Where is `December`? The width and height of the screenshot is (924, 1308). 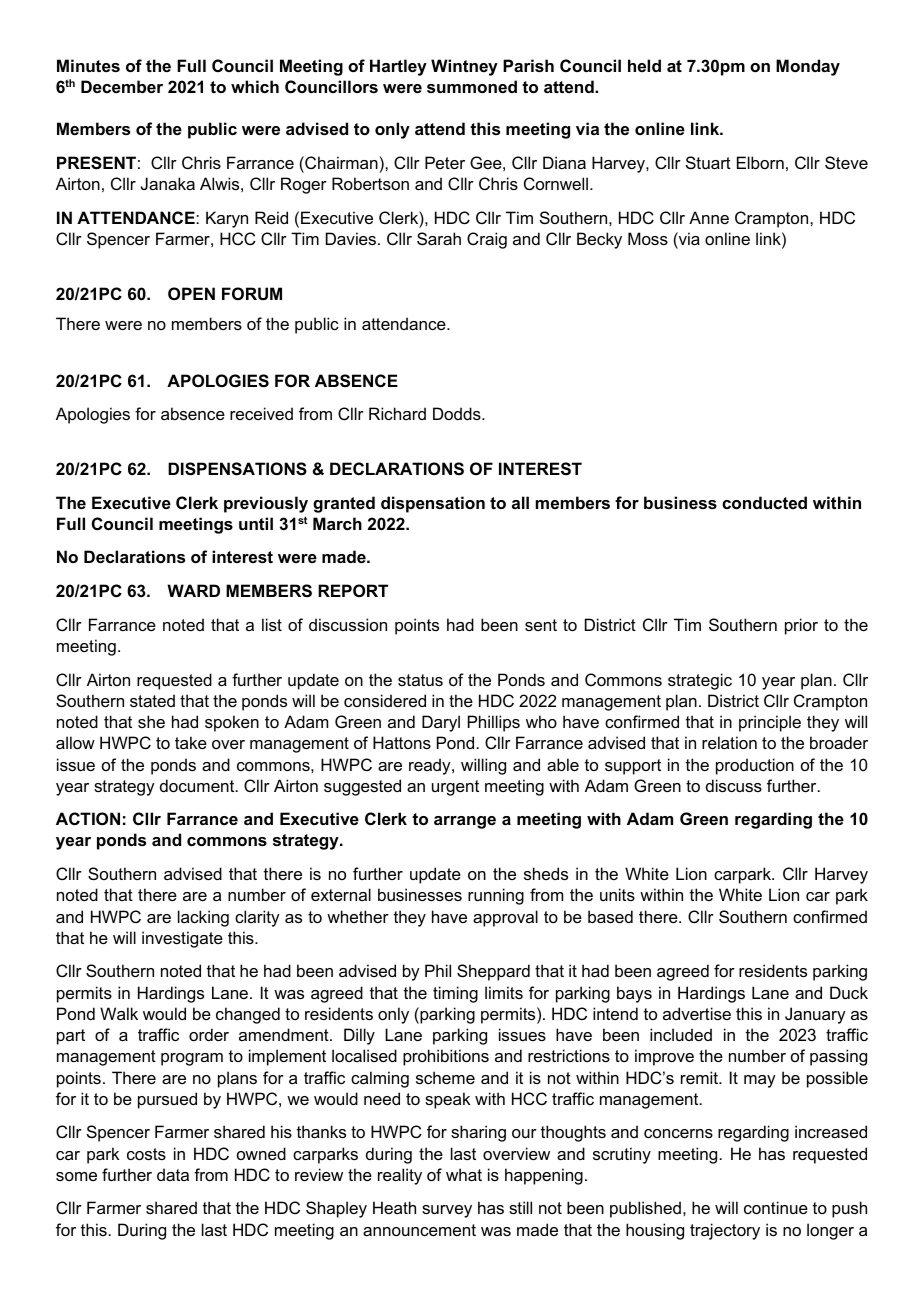
December is located at coordinates (122, 86).
